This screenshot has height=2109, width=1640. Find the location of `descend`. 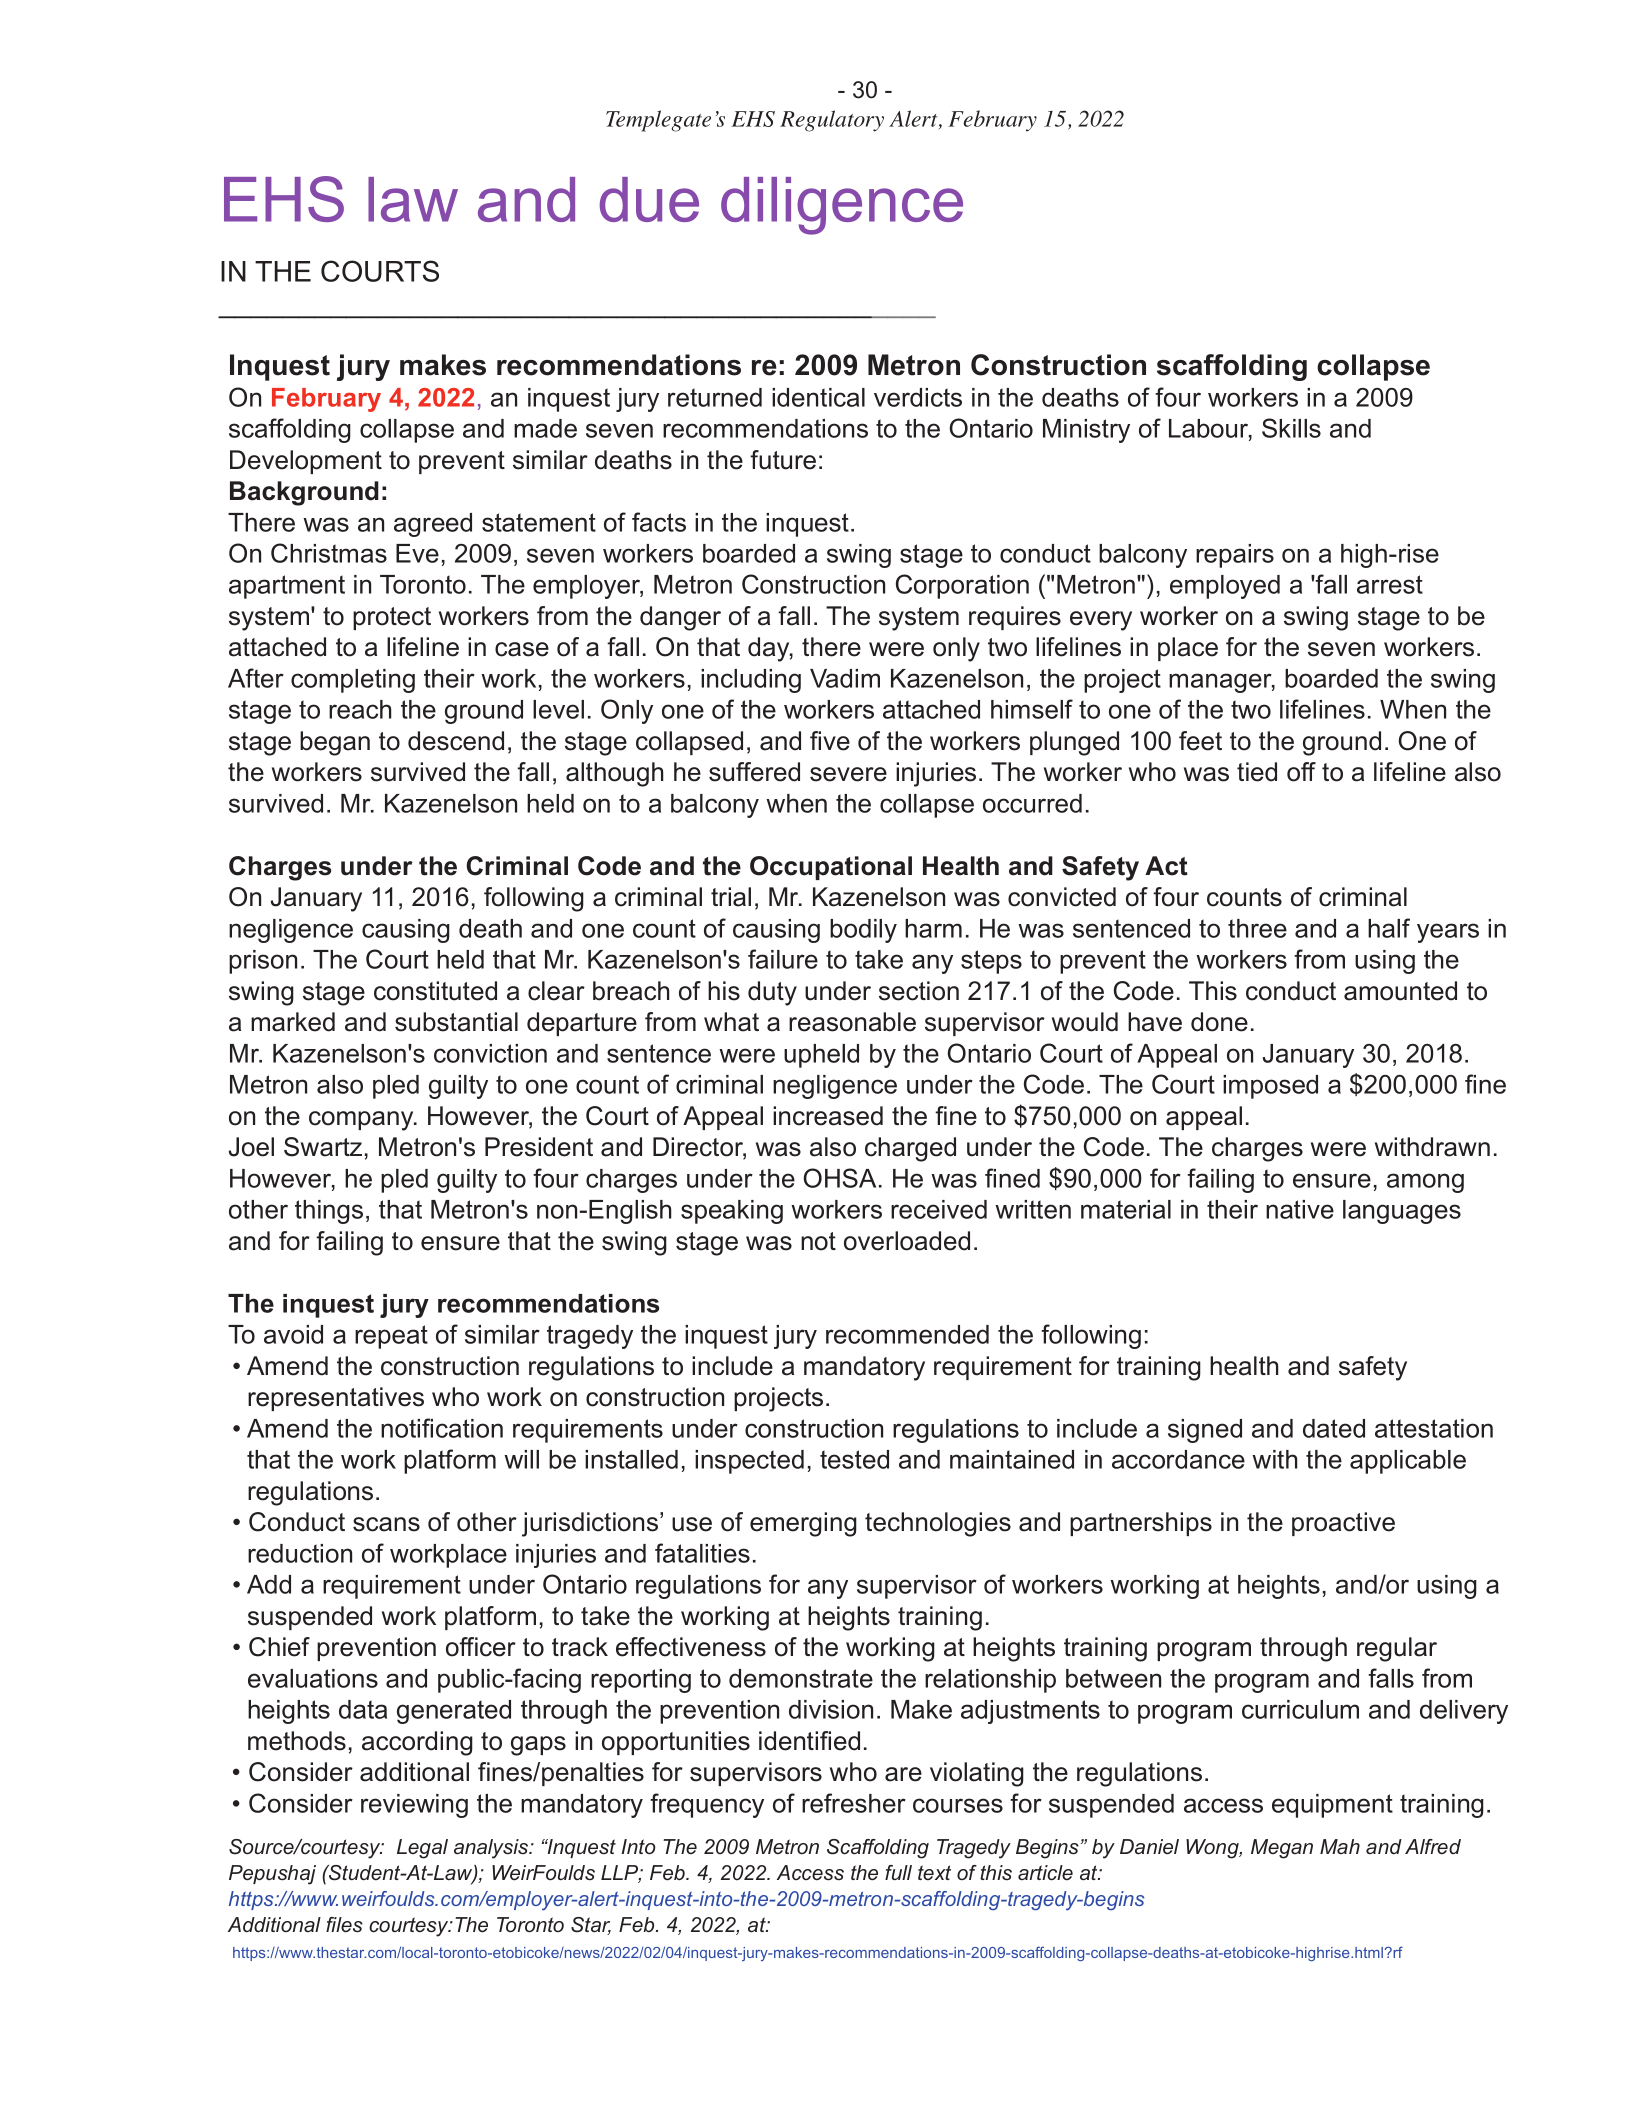

descend is located at coordinates (456, 741).
